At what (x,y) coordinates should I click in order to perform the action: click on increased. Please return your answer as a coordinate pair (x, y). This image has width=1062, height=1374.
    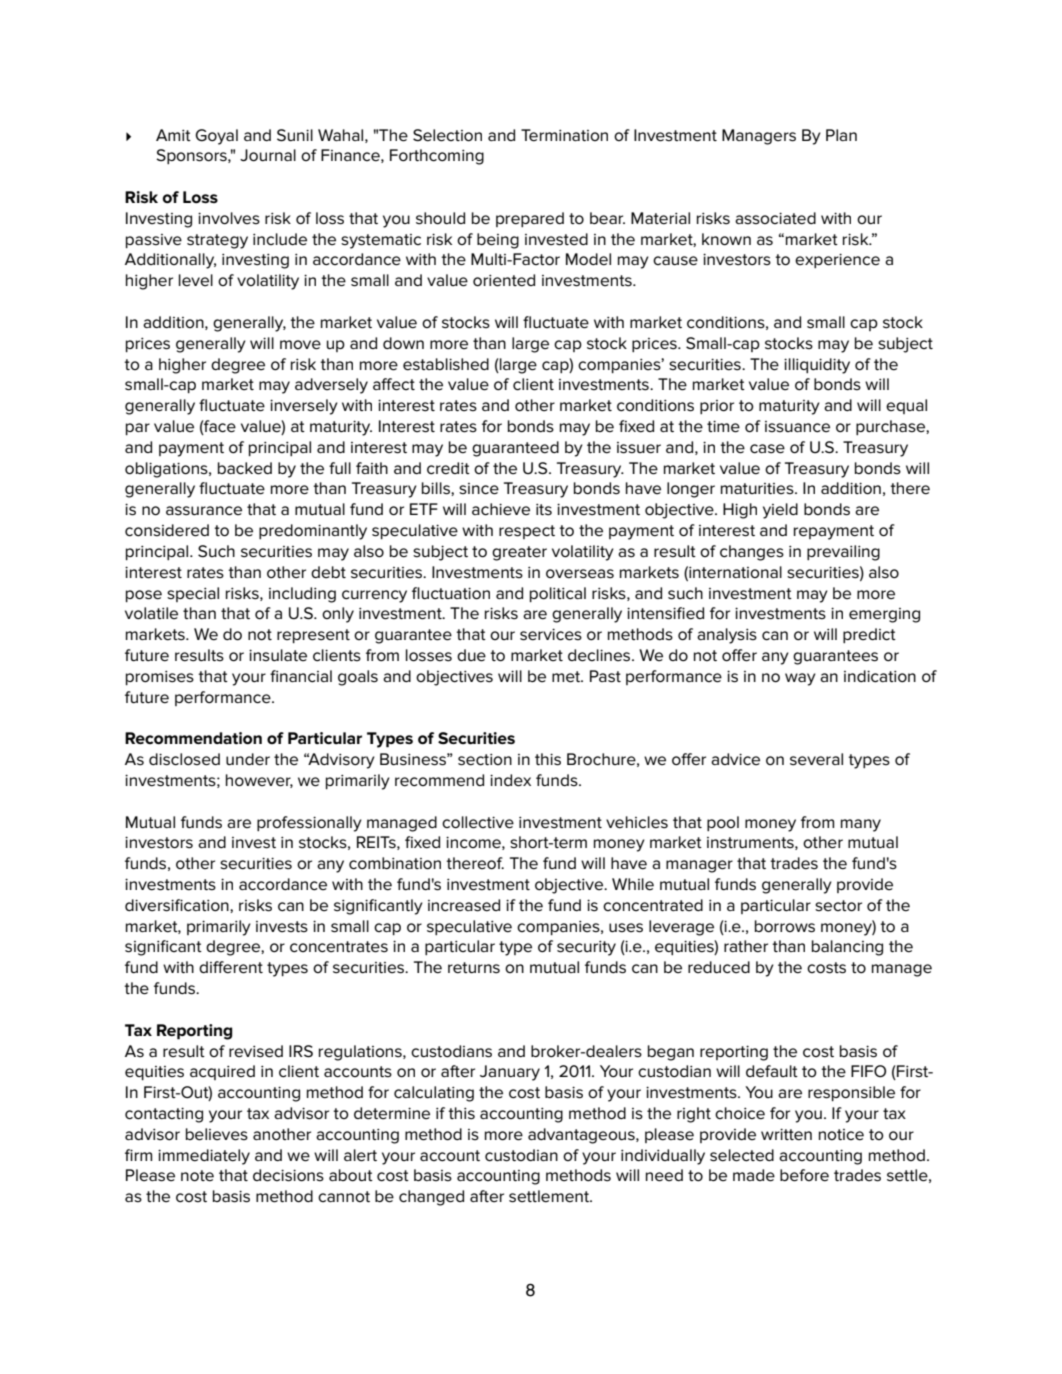
    Looking at the image, I should click on (464, 905).
